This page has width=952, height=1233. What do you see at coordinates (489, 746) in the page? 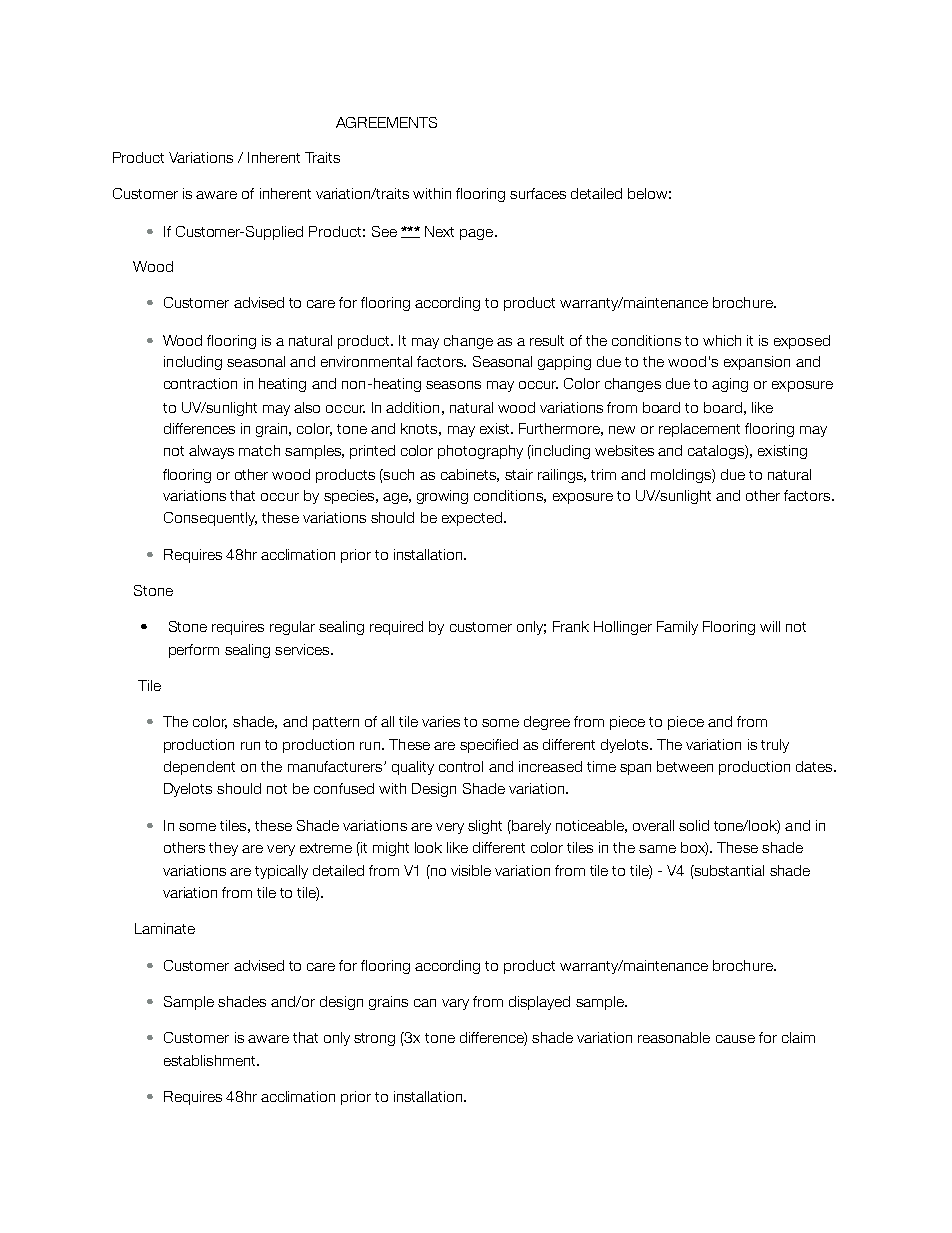
I see `specified` at bounding box center [489, 746].
